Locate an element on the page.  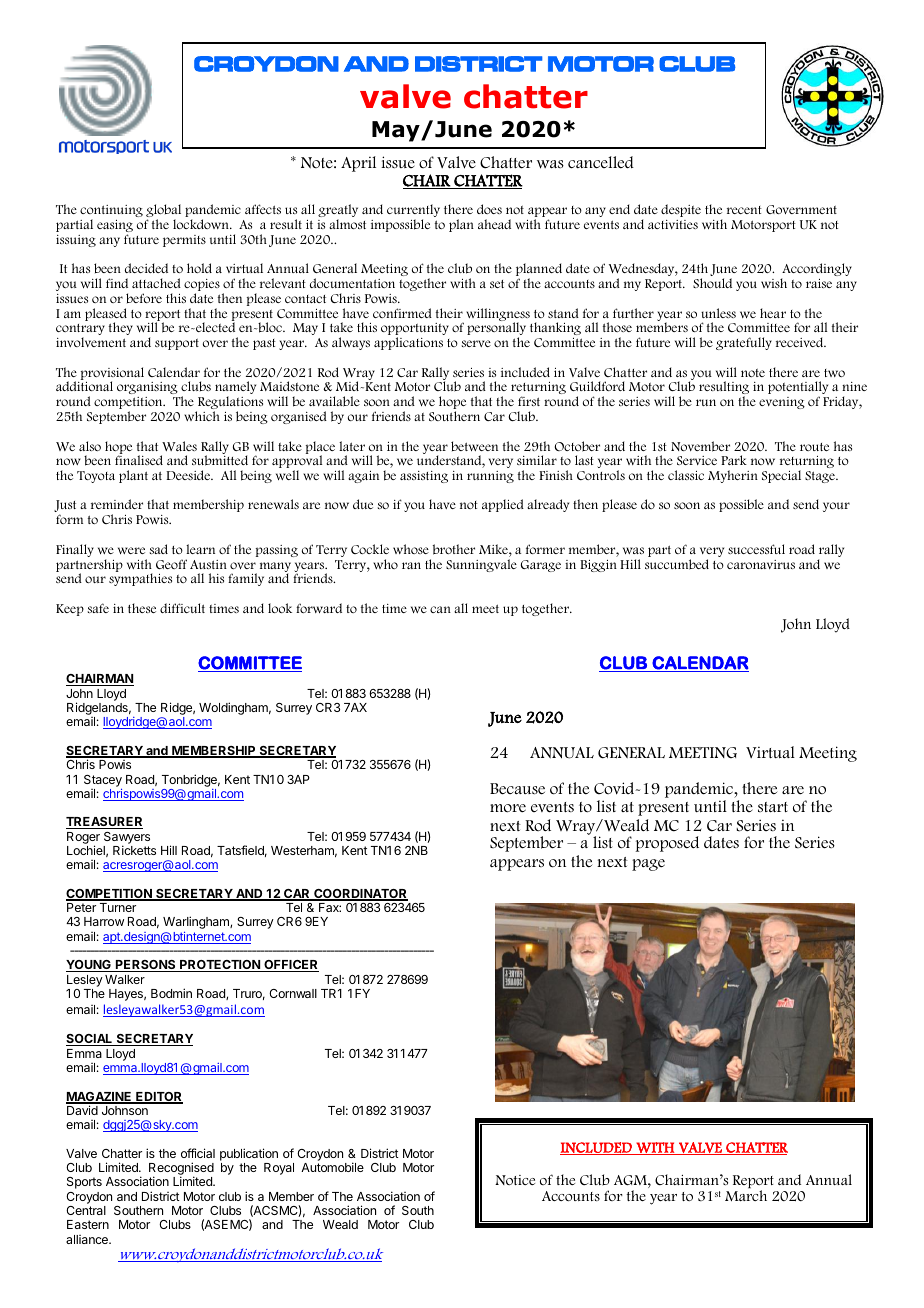
successful is located at coordinates (756, 549).
